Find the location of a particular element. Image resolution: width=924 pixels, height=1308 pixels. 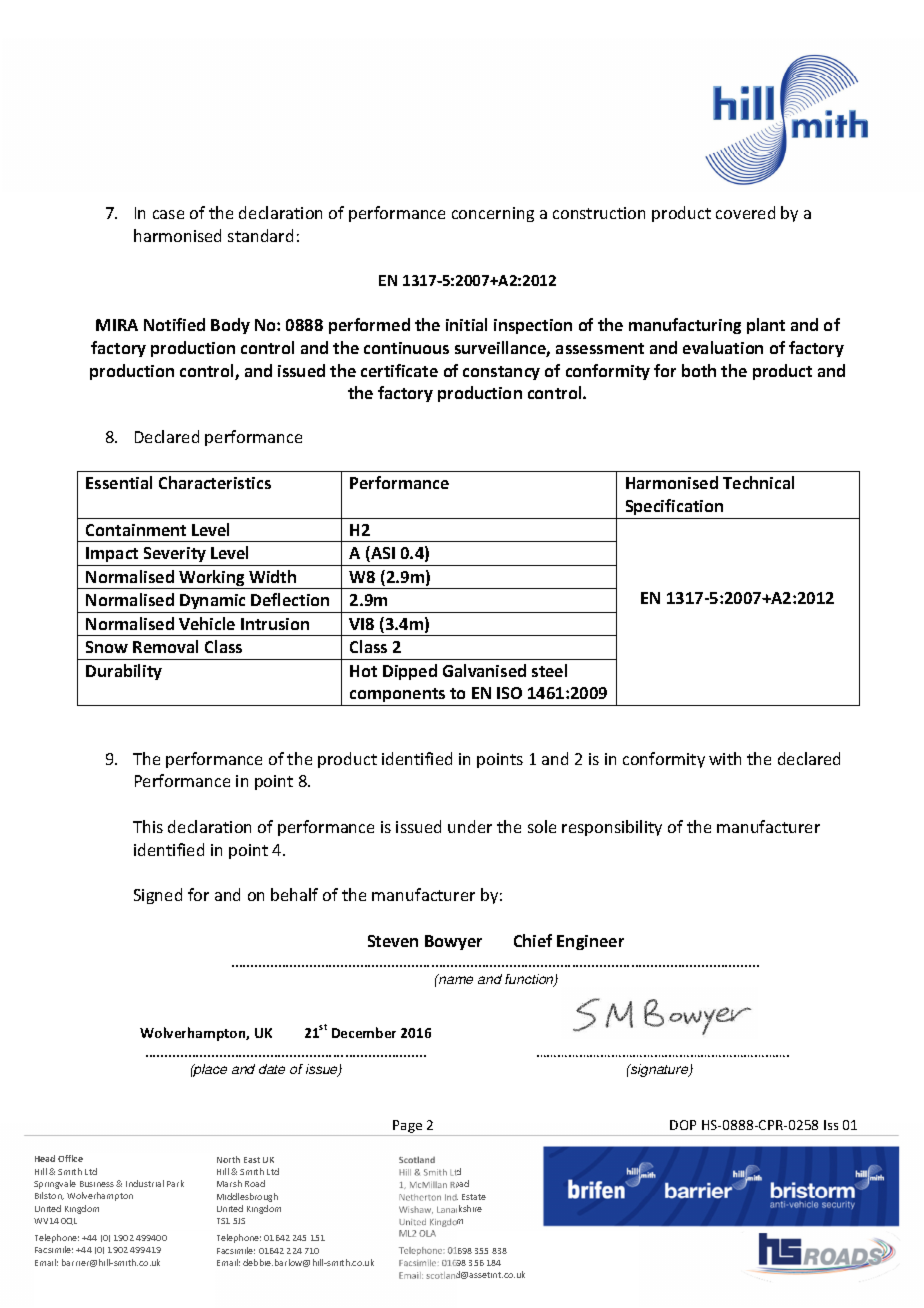

covered is located at coordinates (745, 212).
